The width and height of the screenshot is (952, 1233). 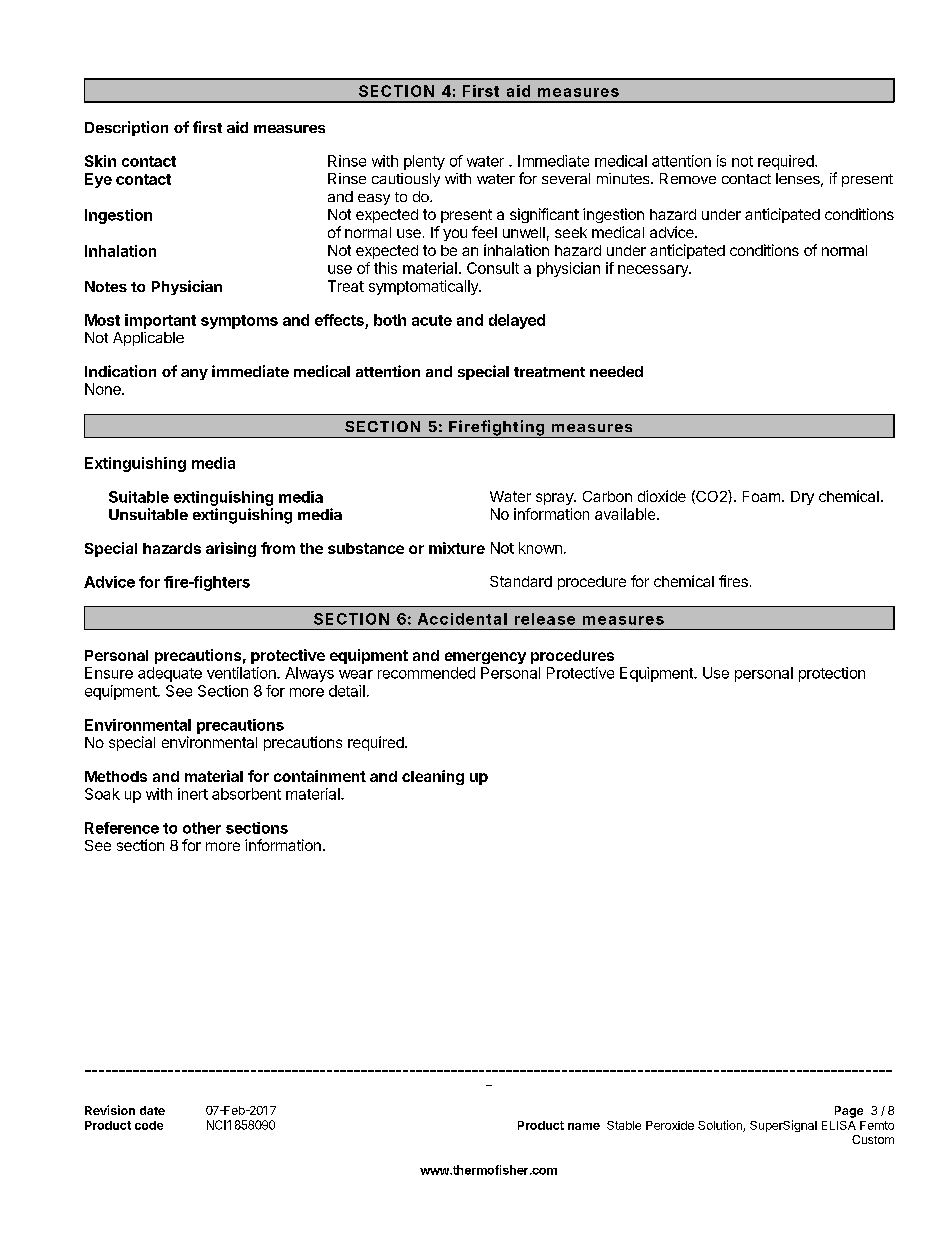 What do you see at coordinates (126, 128) in the screenshot?
I see `Description` at bounding box center [126, 128].
